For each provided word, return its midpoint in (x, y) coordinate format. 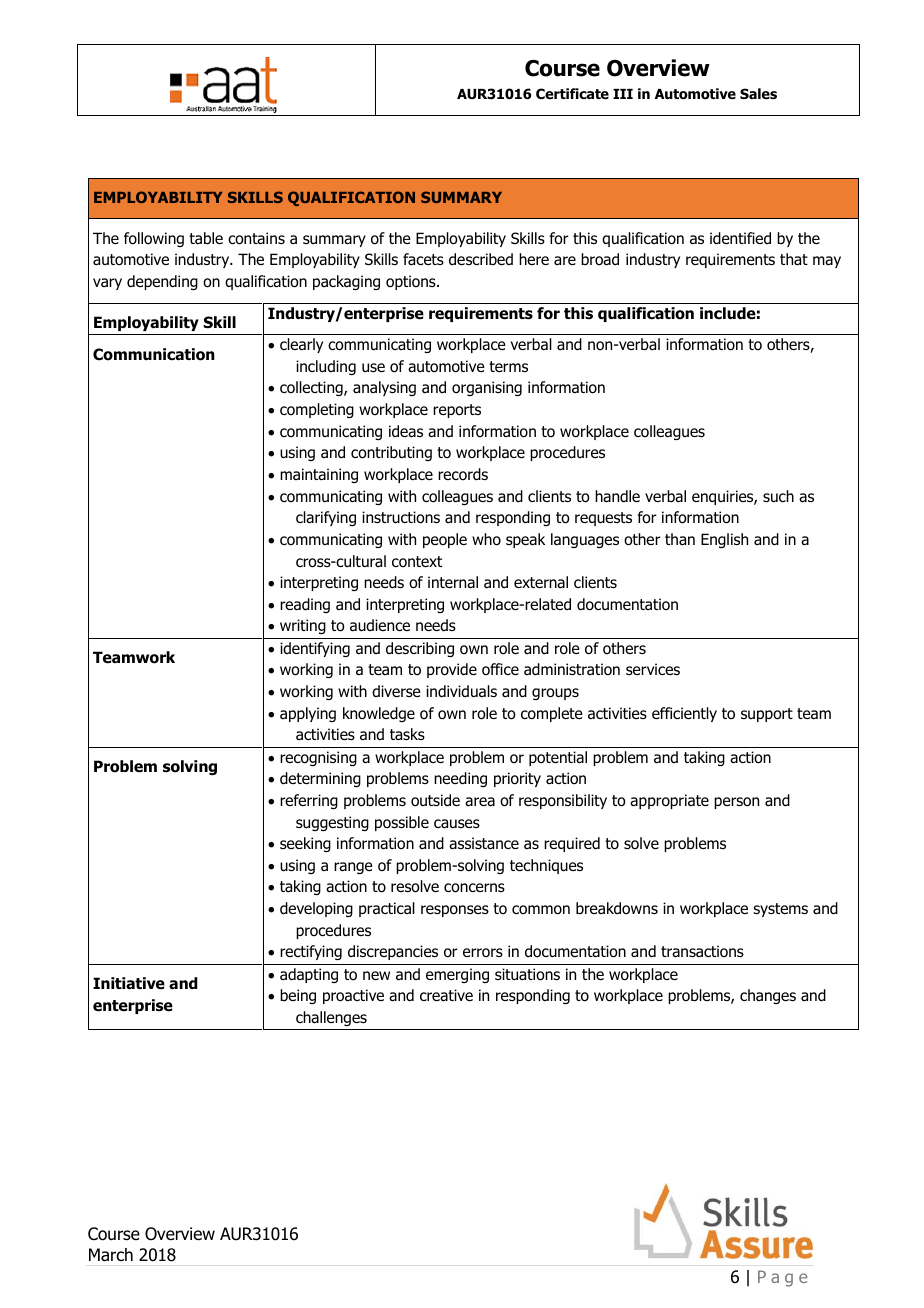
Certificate (572, 93)
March (111, 1255)
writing (303, 626)
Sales (758, 94)
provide (452, 670)
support (767, 715)
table (206, 238)
